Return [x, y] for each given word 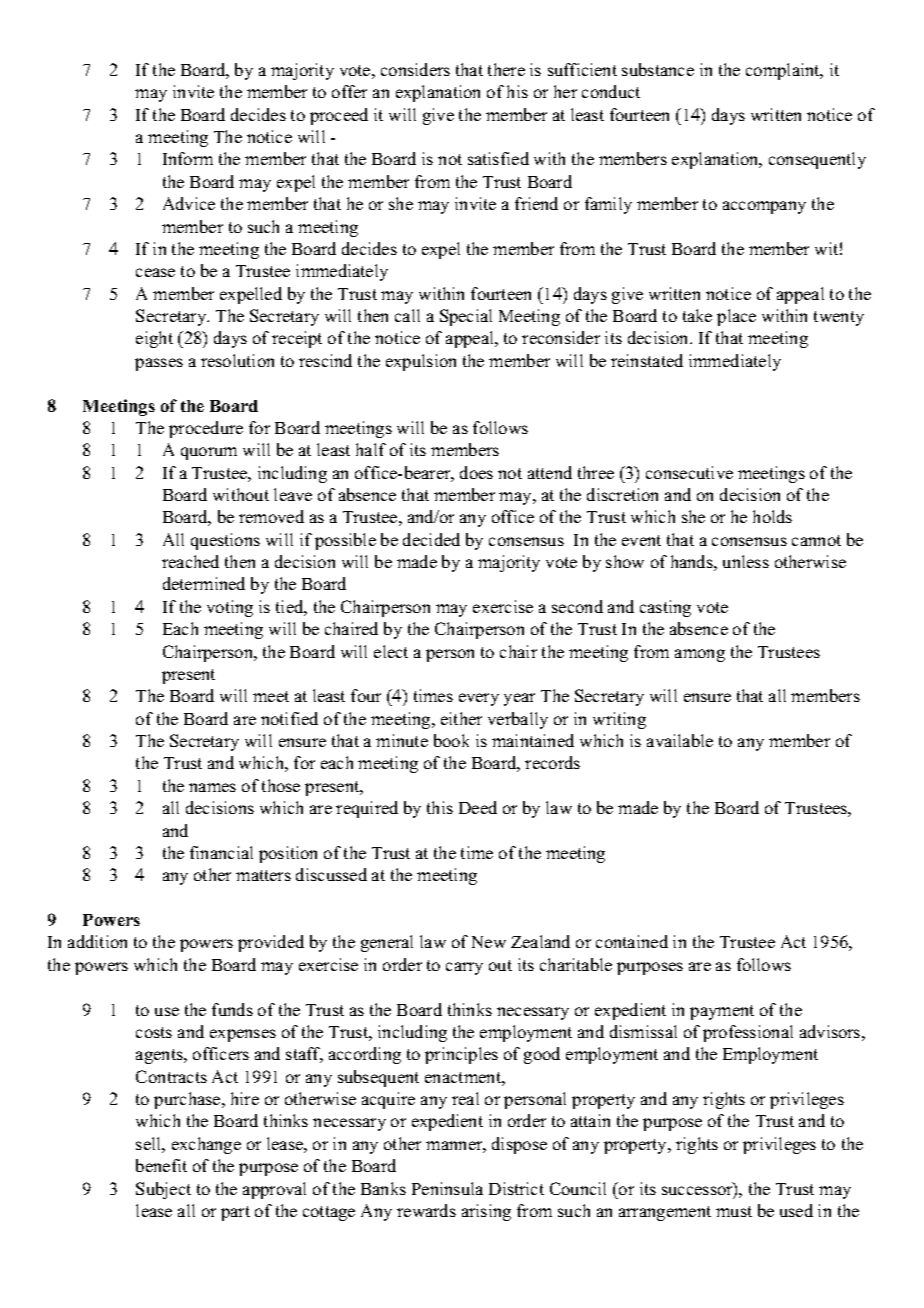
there [506, 69]
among [700, 655]
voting [230, 608]
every [479, 699]
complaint [784, 71]
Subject [163, 1190]
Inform [188, 158]
